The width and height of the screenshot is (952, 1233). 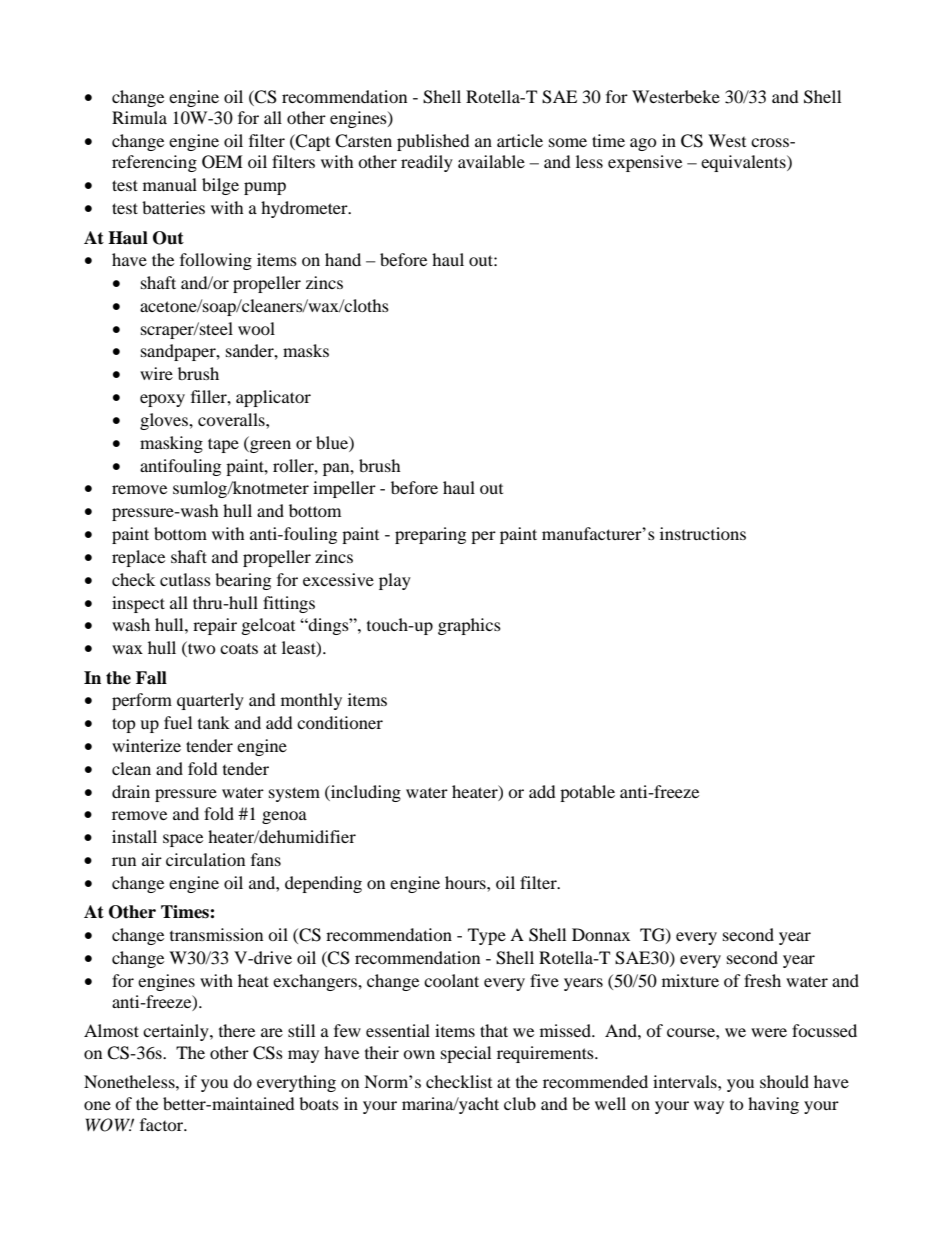 I want to click on repair, so click(x=215, y=626).
